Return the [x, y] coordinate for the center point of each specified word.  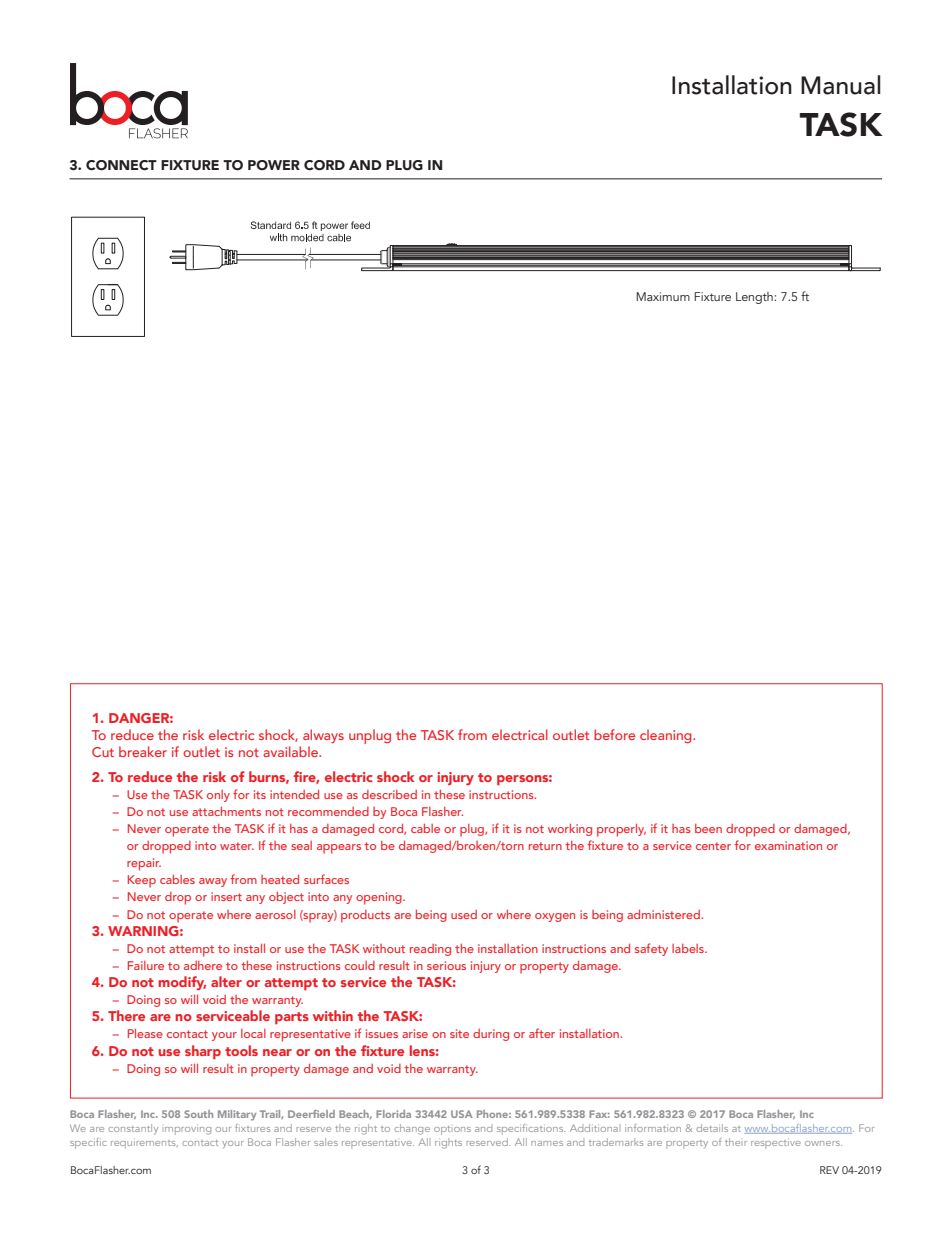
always [323, 736]
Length [755, 298]
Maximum [663, 296]
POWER [274, 165]
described [389, 794]
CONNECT [121, 165]
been [708, 828]
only [218, 796]
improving [188, 1131]
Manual [841, 85]
